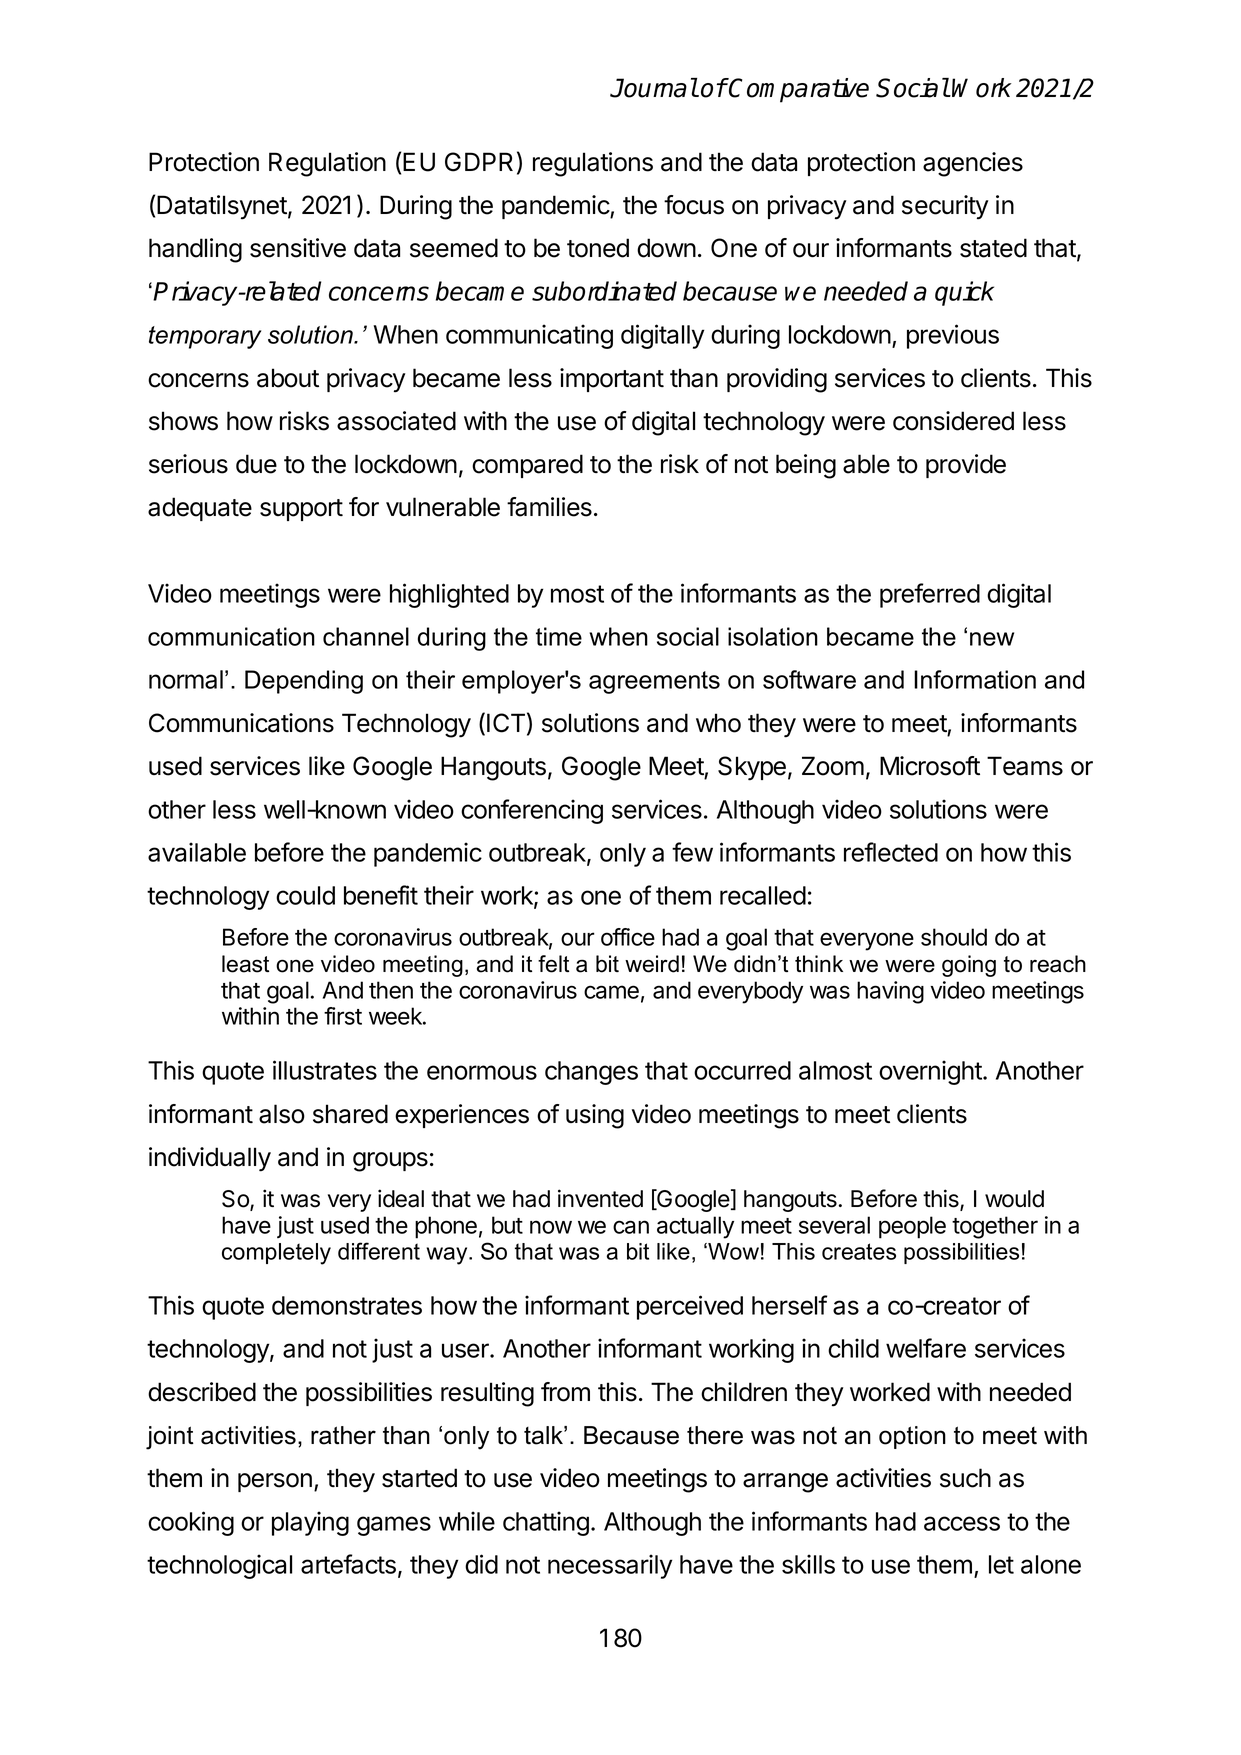  What do you see at coordinates (610, 1566) in the page?
I see `necessarily` at bounding box center [610, 1566].
